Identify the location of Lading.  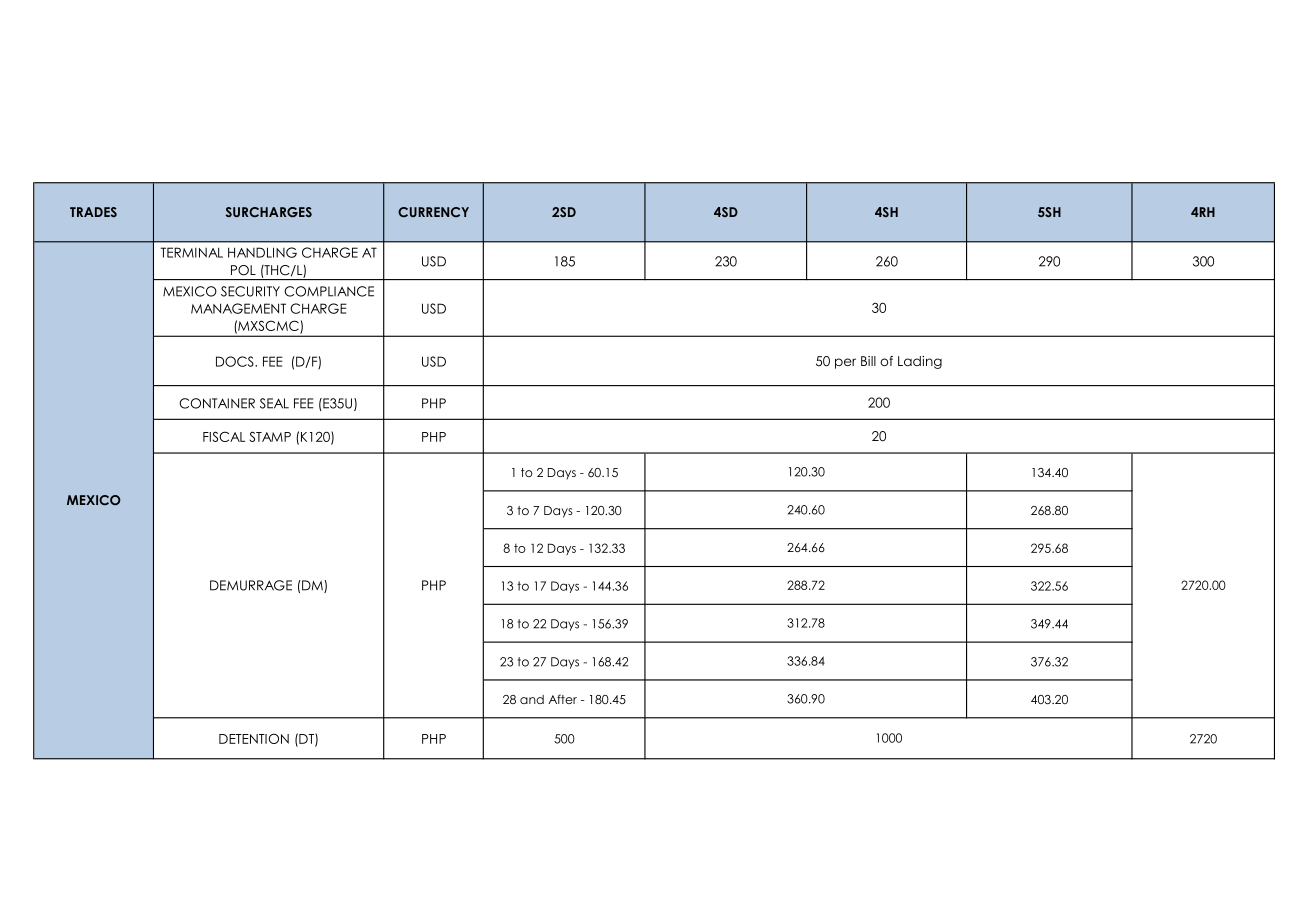
(920, 362).
